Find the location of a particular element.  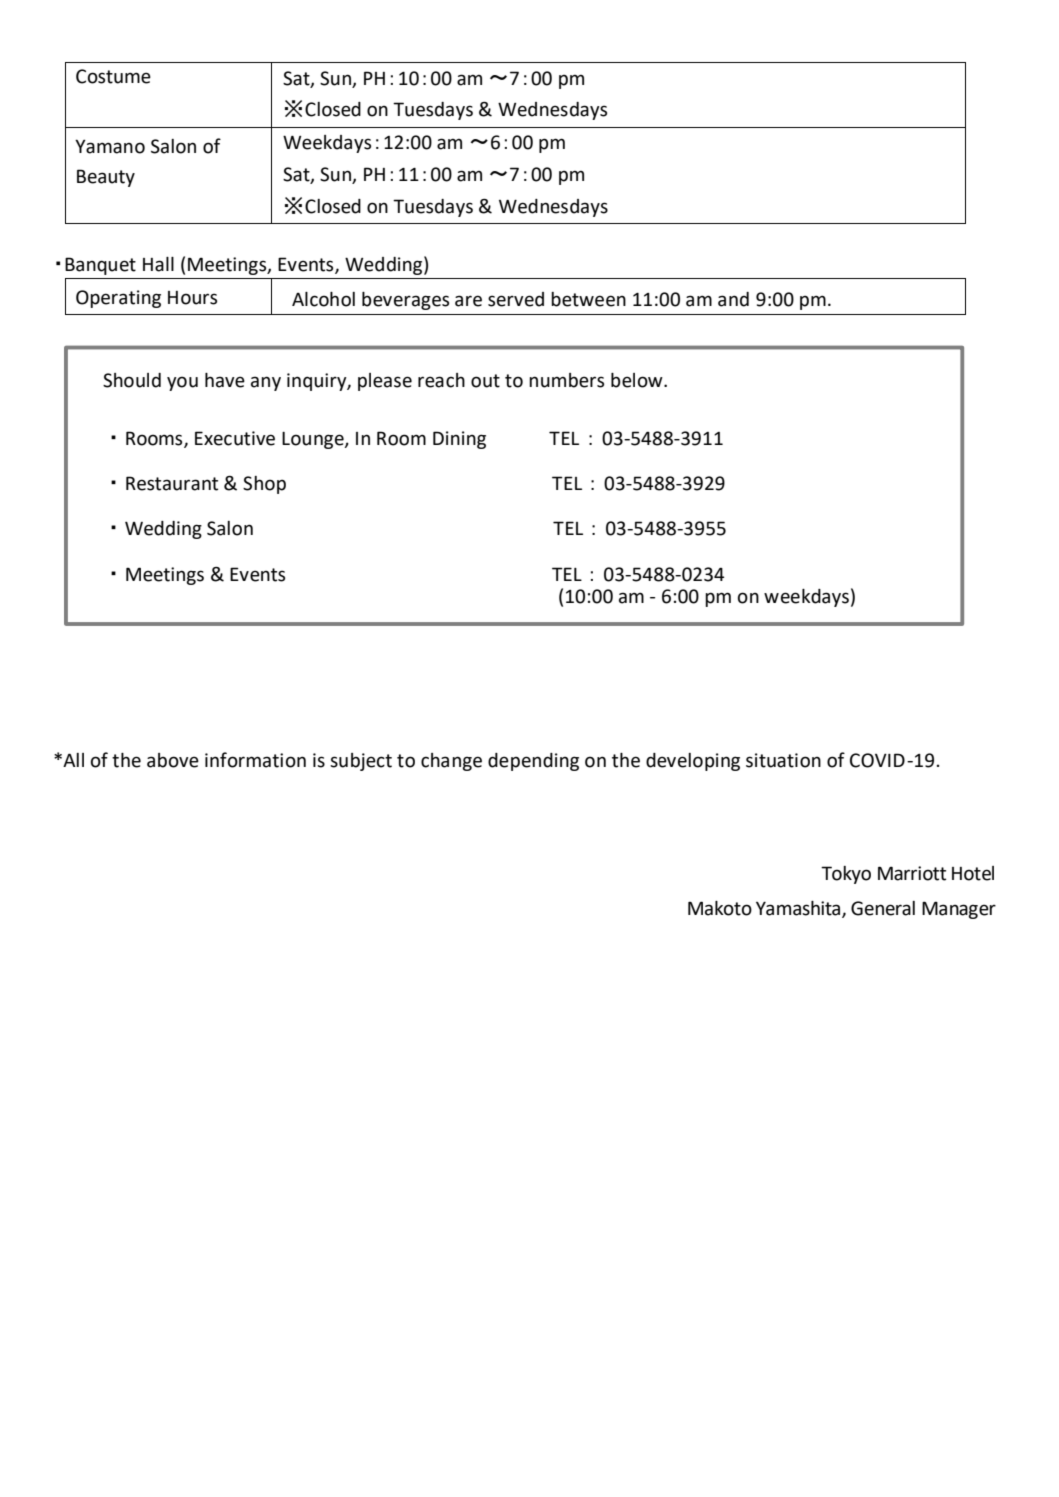

between is located at coordinates (588, 299).
